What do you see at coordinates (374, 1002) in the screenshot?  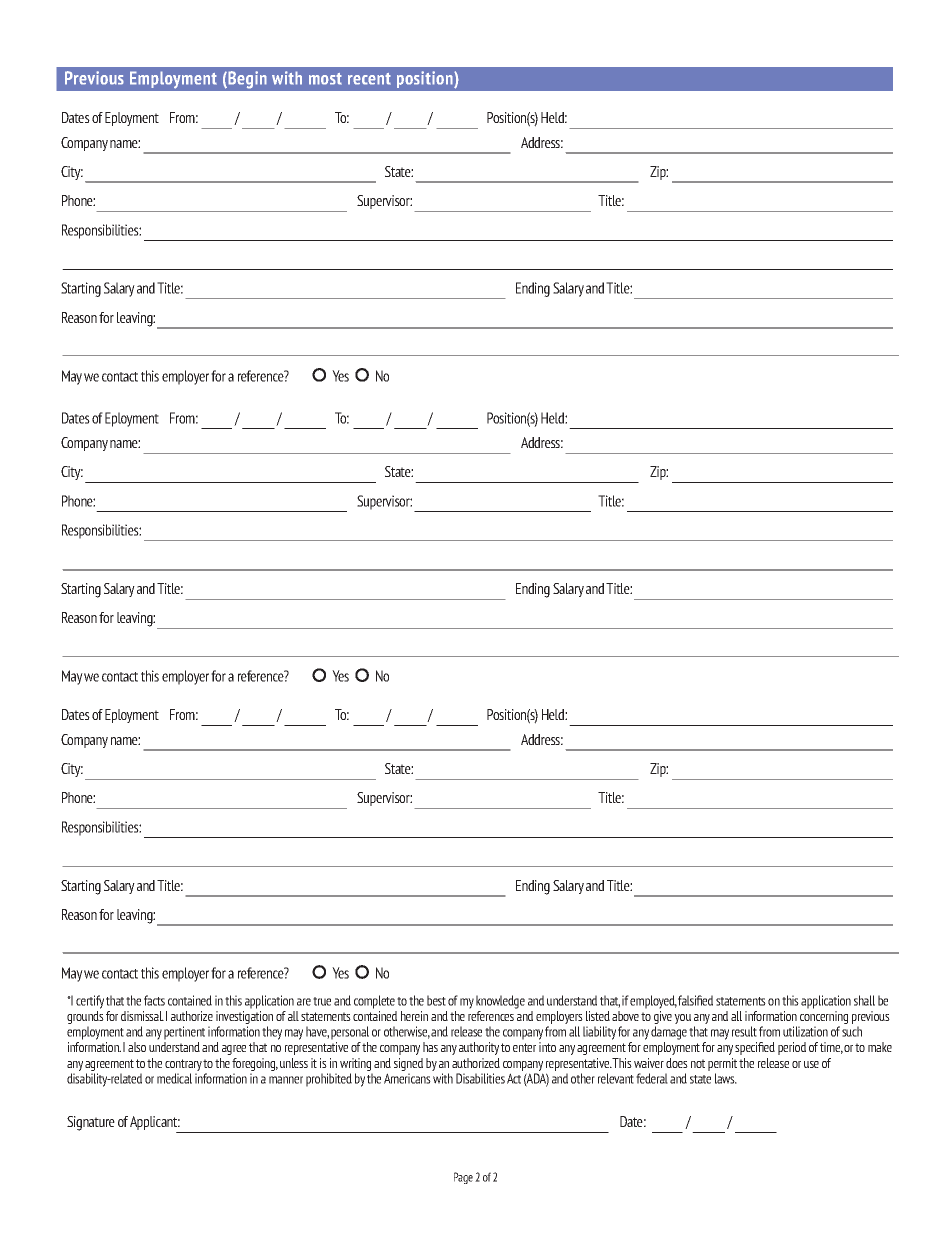 I see `complete` at bounding box center [374, 1002].
